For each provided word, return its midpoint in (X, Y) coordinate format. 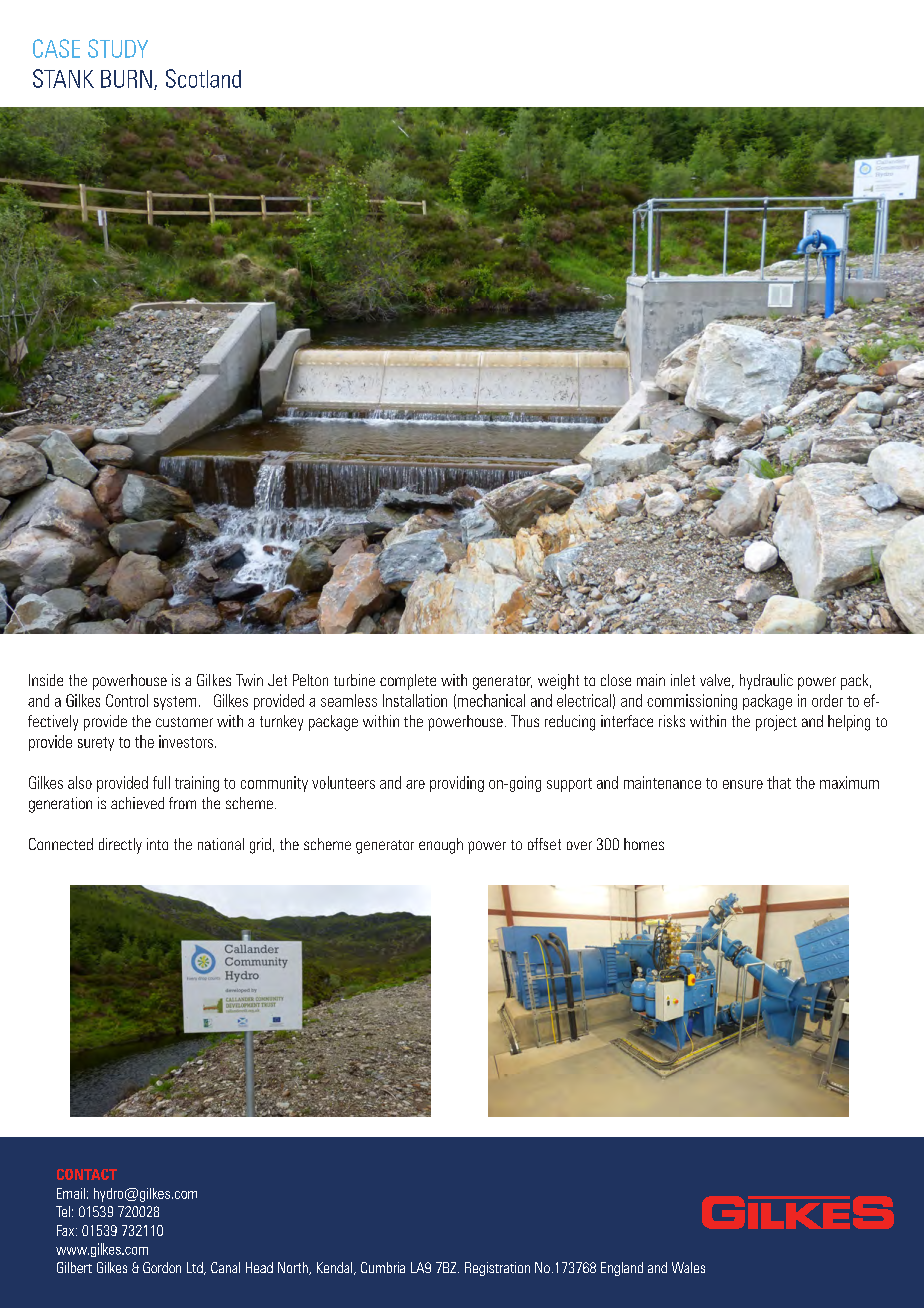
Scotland (203, 78)
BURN (126, 79)
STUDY (118, 48)
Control (127, 700)
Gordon (162, 1267)
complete (408, 682)
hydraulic (766, 682)
